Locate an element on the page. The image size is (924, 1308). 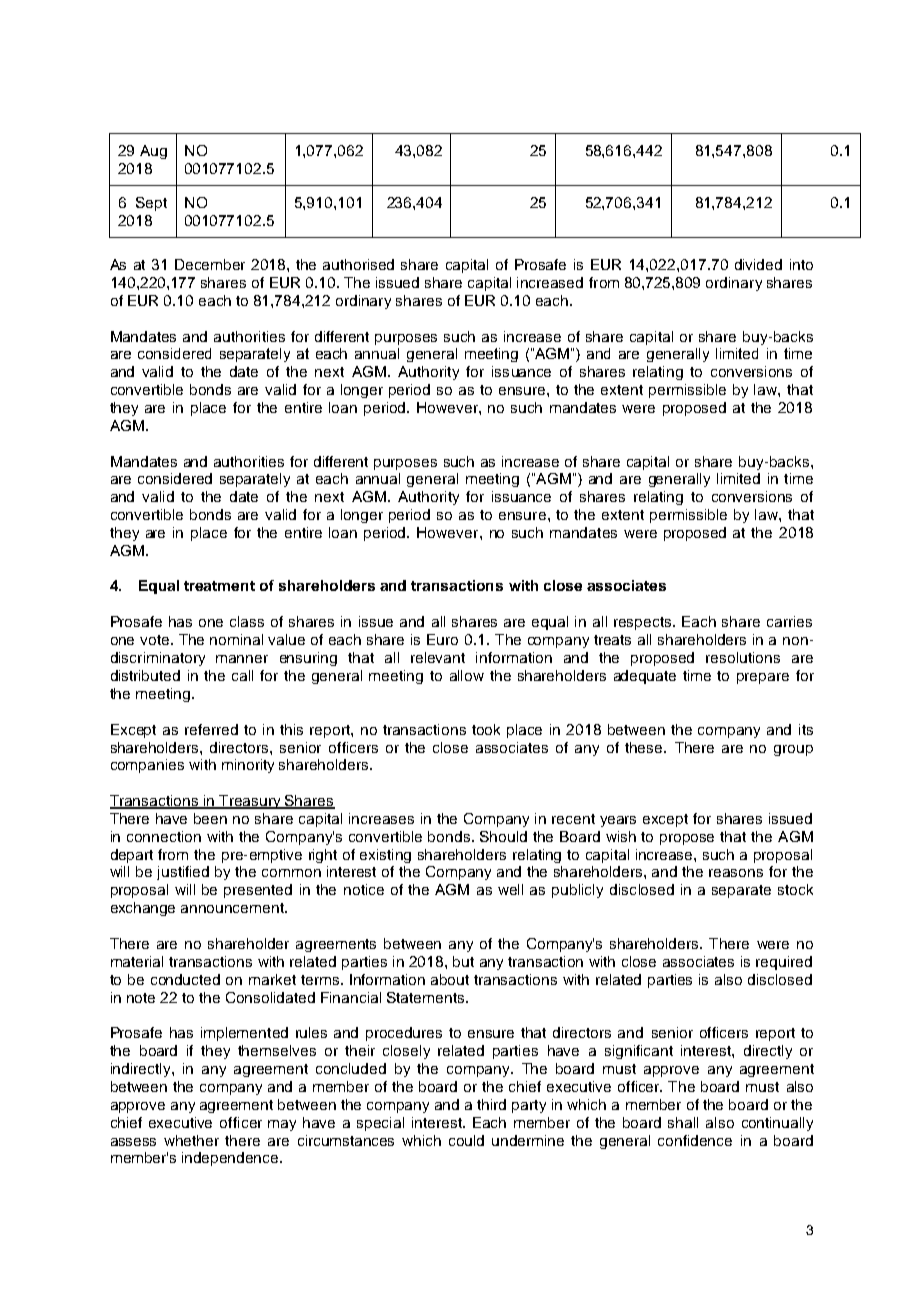
Euro is located at coordinates (442, 639).
